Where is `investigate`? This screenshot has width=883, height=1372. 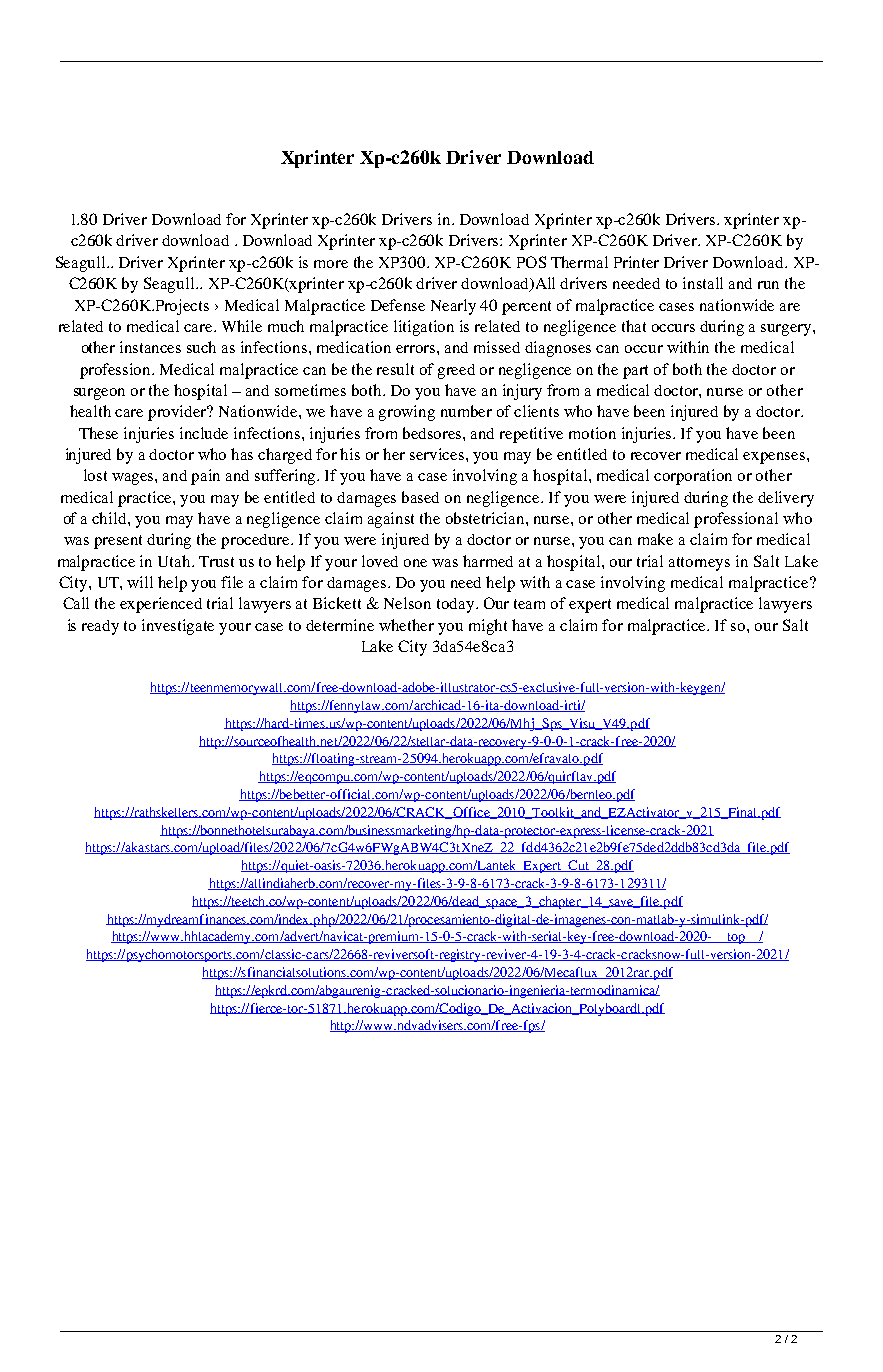 investigate is located at coordinates (178, 627).
